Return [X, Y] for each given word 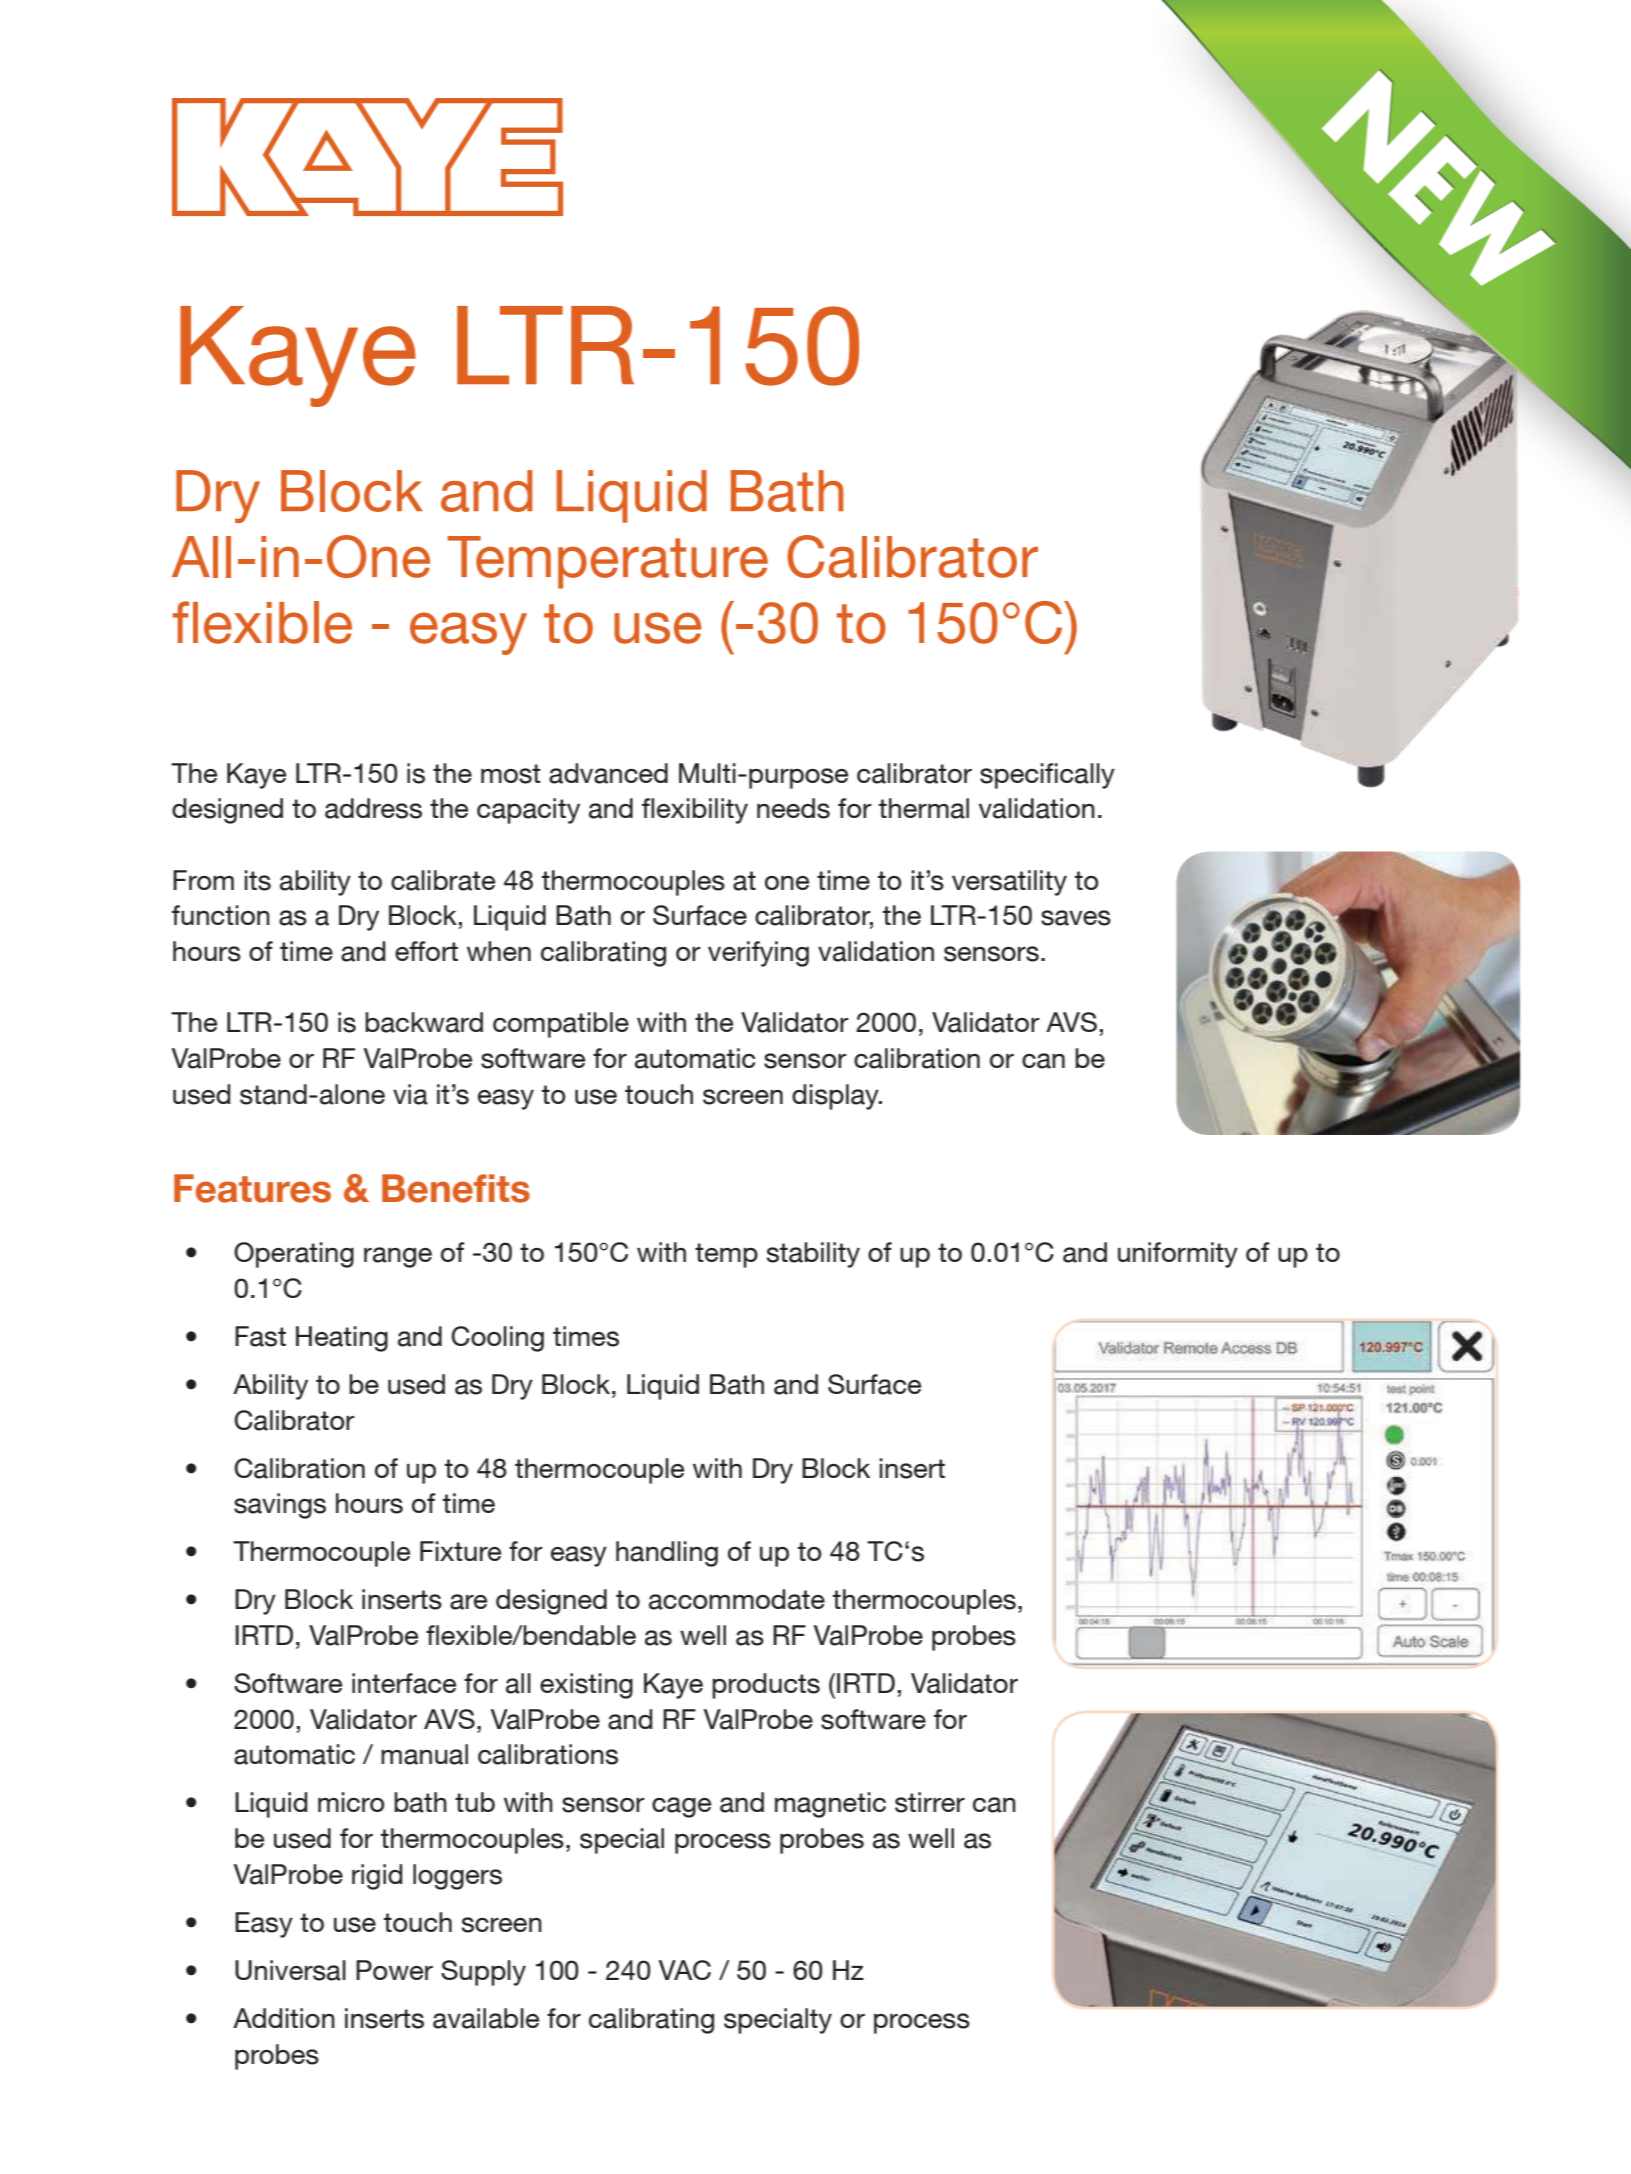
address [373, 808]
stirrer [930, 1802]
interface [404, 1683]
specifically [1047, 776]
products [766, 1686]
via [410, 1094]
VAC [684, 1970]
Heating [342, 1339]
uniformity [1178, 1255]
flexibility [695, 811]
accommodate [737, 1599]
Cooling [497, 1339]
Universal [290, 1970]
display [836, 1097]
